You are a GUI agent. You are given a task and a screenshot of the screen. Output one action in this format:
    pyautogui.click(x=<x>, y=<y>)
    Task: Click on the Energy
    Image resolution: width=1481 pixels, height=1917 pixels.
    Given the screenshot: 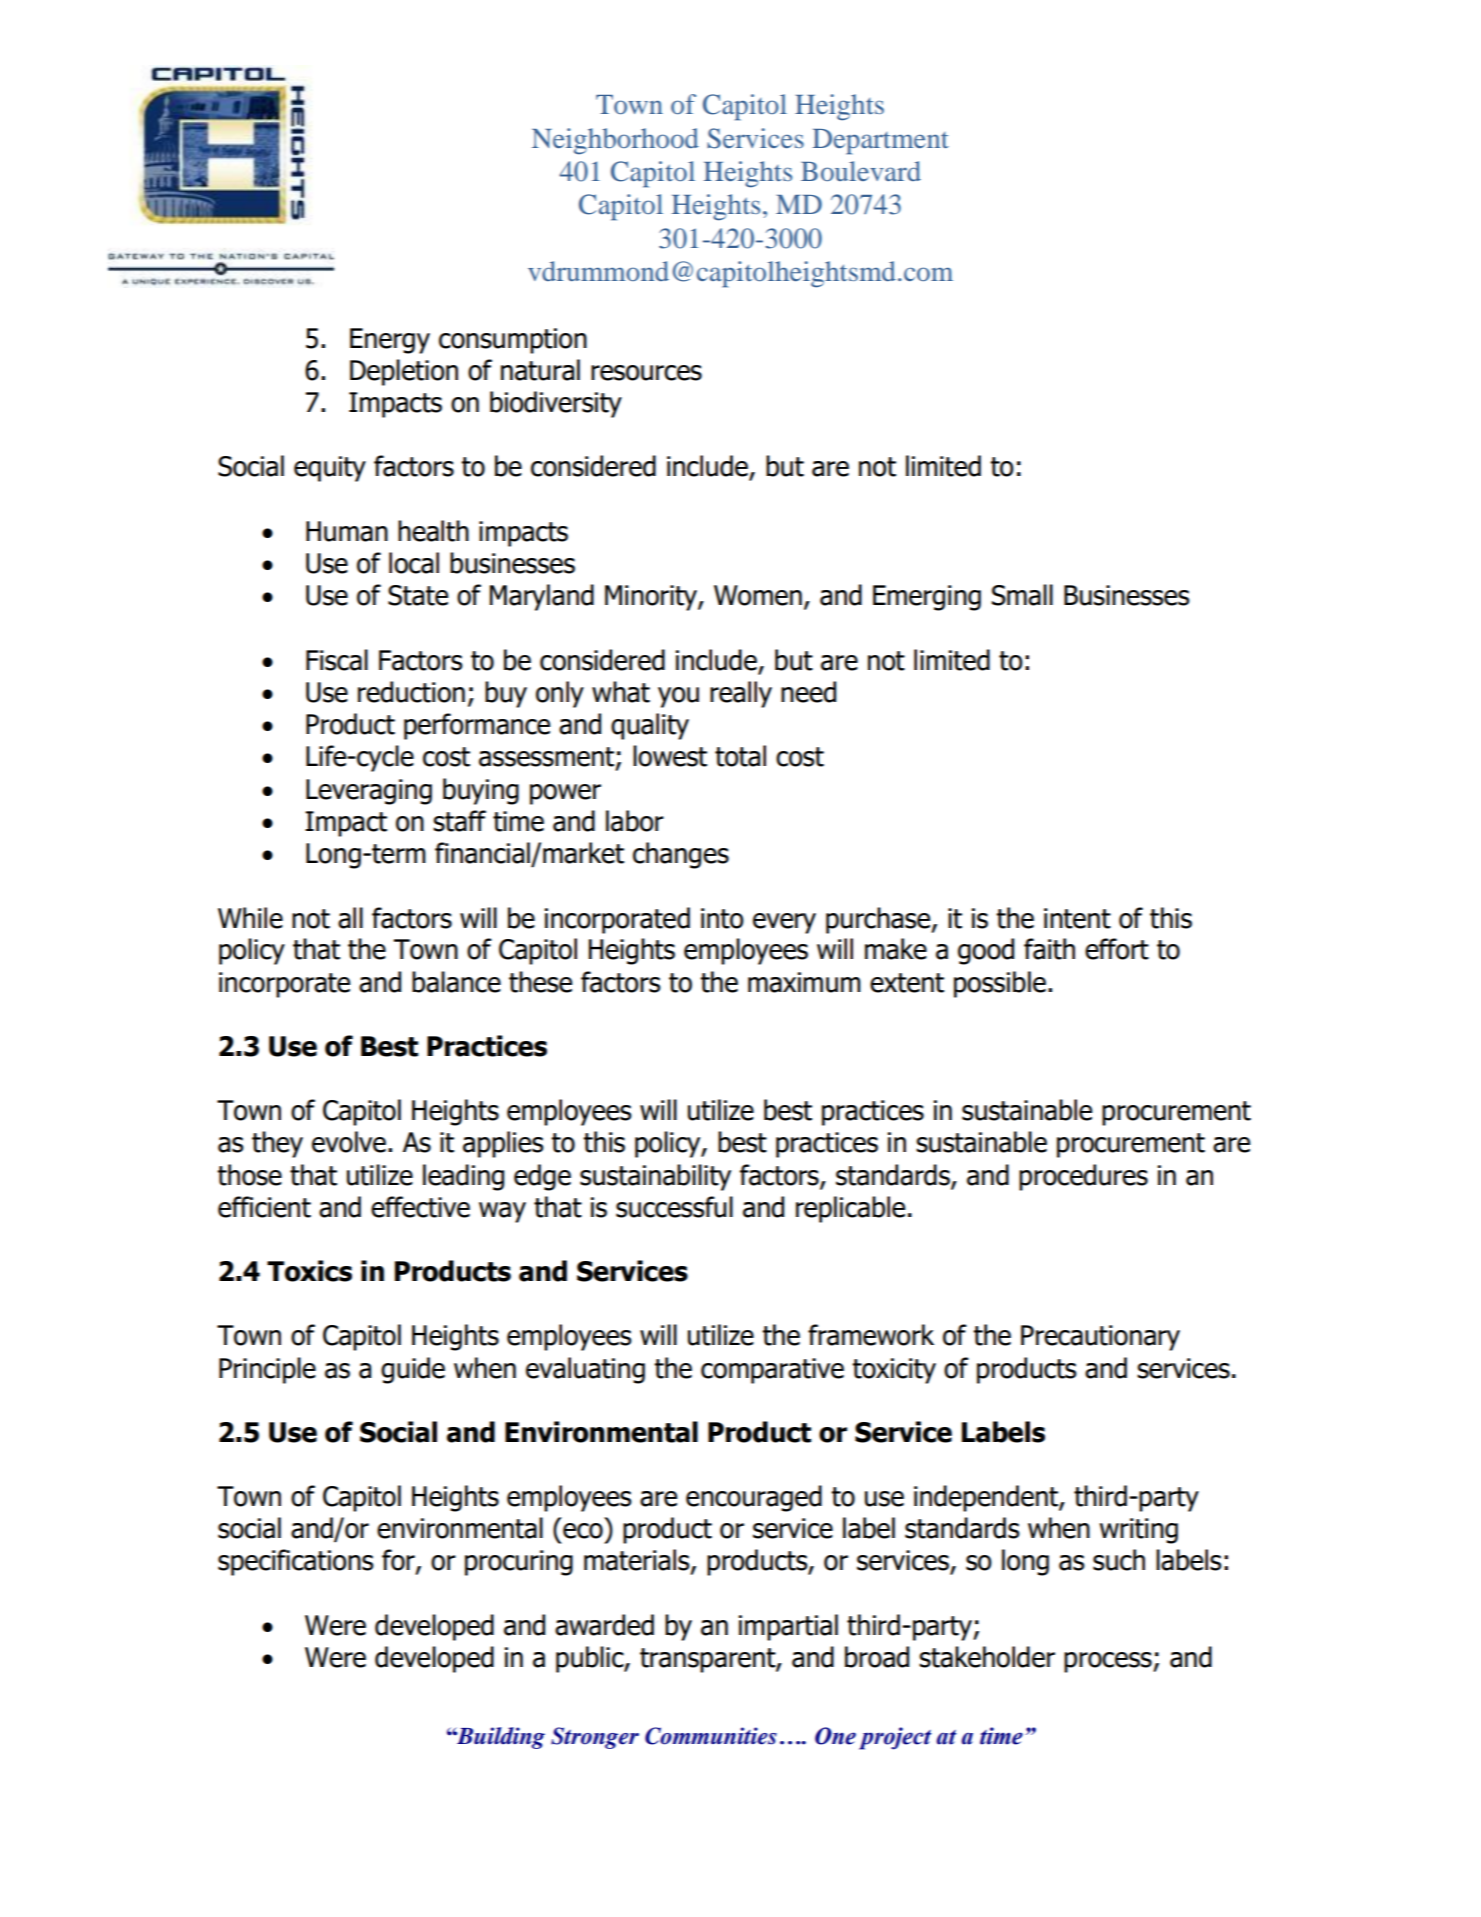 What is the action you would take?
    pyautogui.click(x=390, y=341)
